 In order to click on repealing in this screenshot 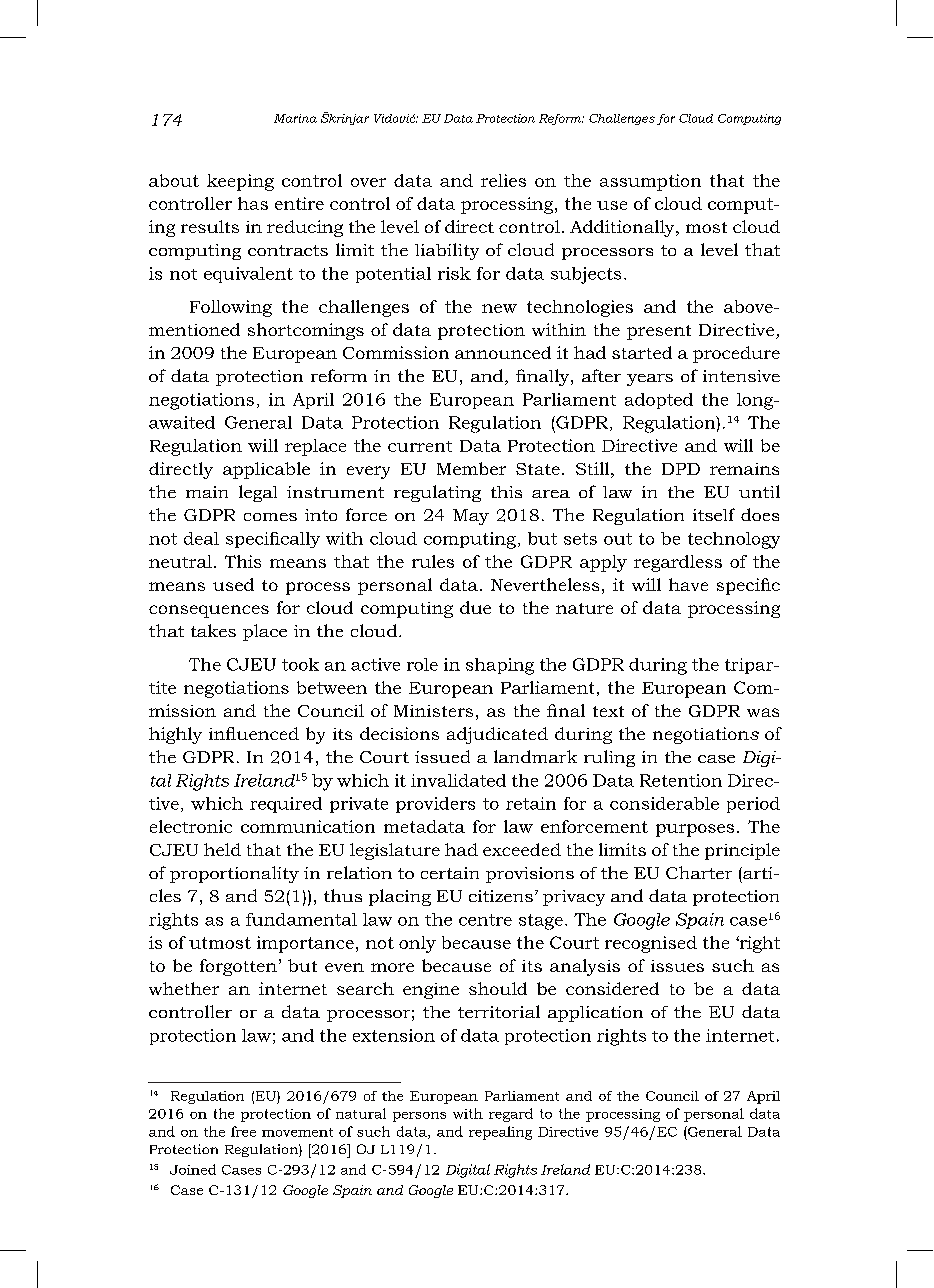, I will do `click(500, 1133)`.
